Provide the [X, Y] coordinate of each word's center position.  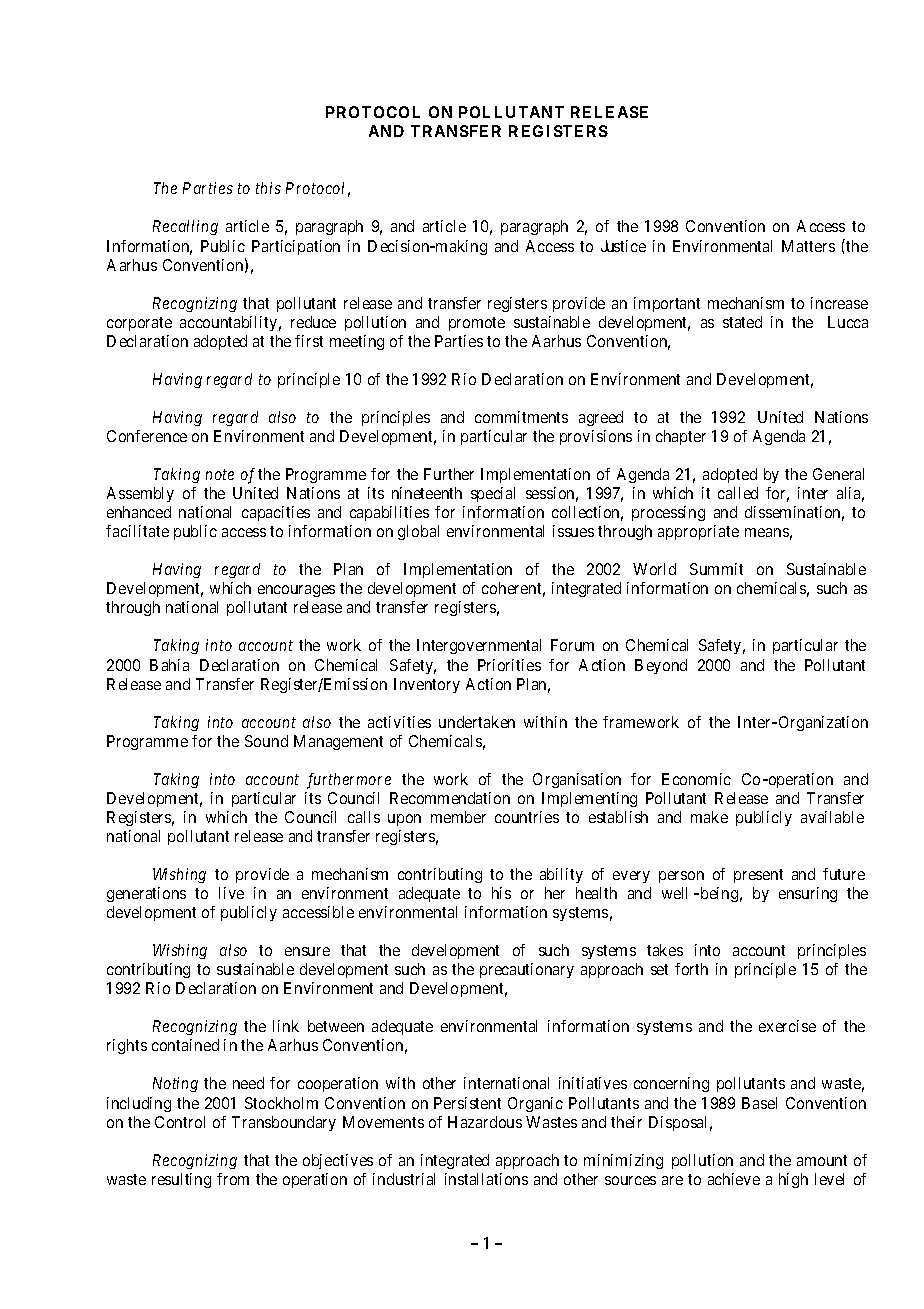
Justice [623, 246]
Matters [808, 246]
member [458, 817]
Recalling [185, 227]
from [233, 1179]
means [767, 532]
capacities [276, 513]
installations [486, 1179]
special [493, 494]
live [231, 893]
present [758, 876]
